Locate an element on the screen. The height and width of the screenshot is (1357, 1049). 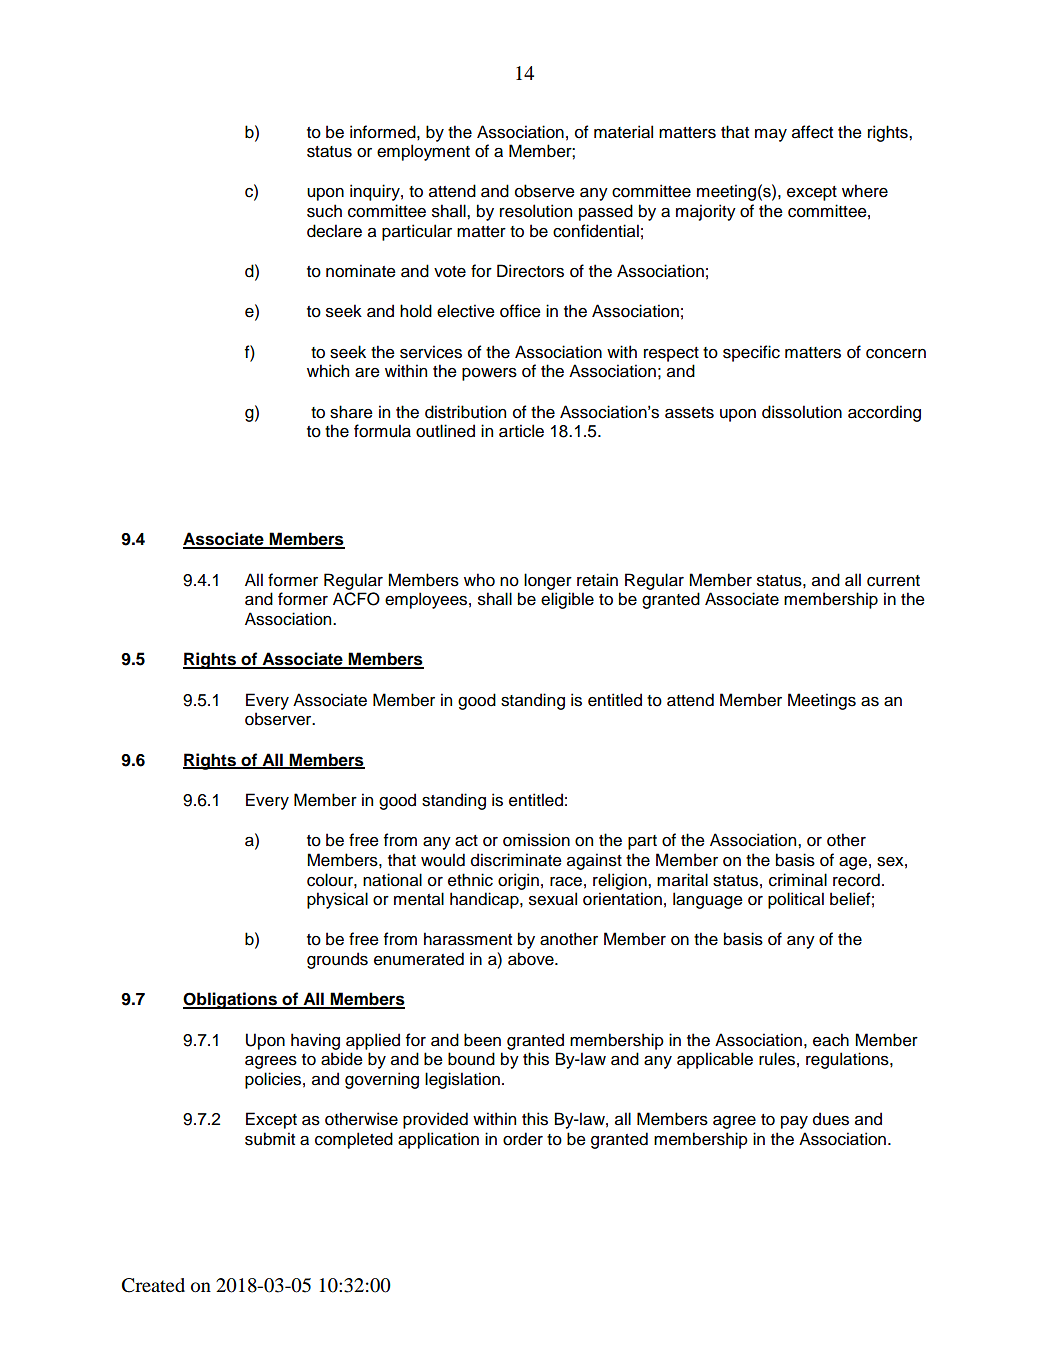
current is located at coordinates (893, 581).
